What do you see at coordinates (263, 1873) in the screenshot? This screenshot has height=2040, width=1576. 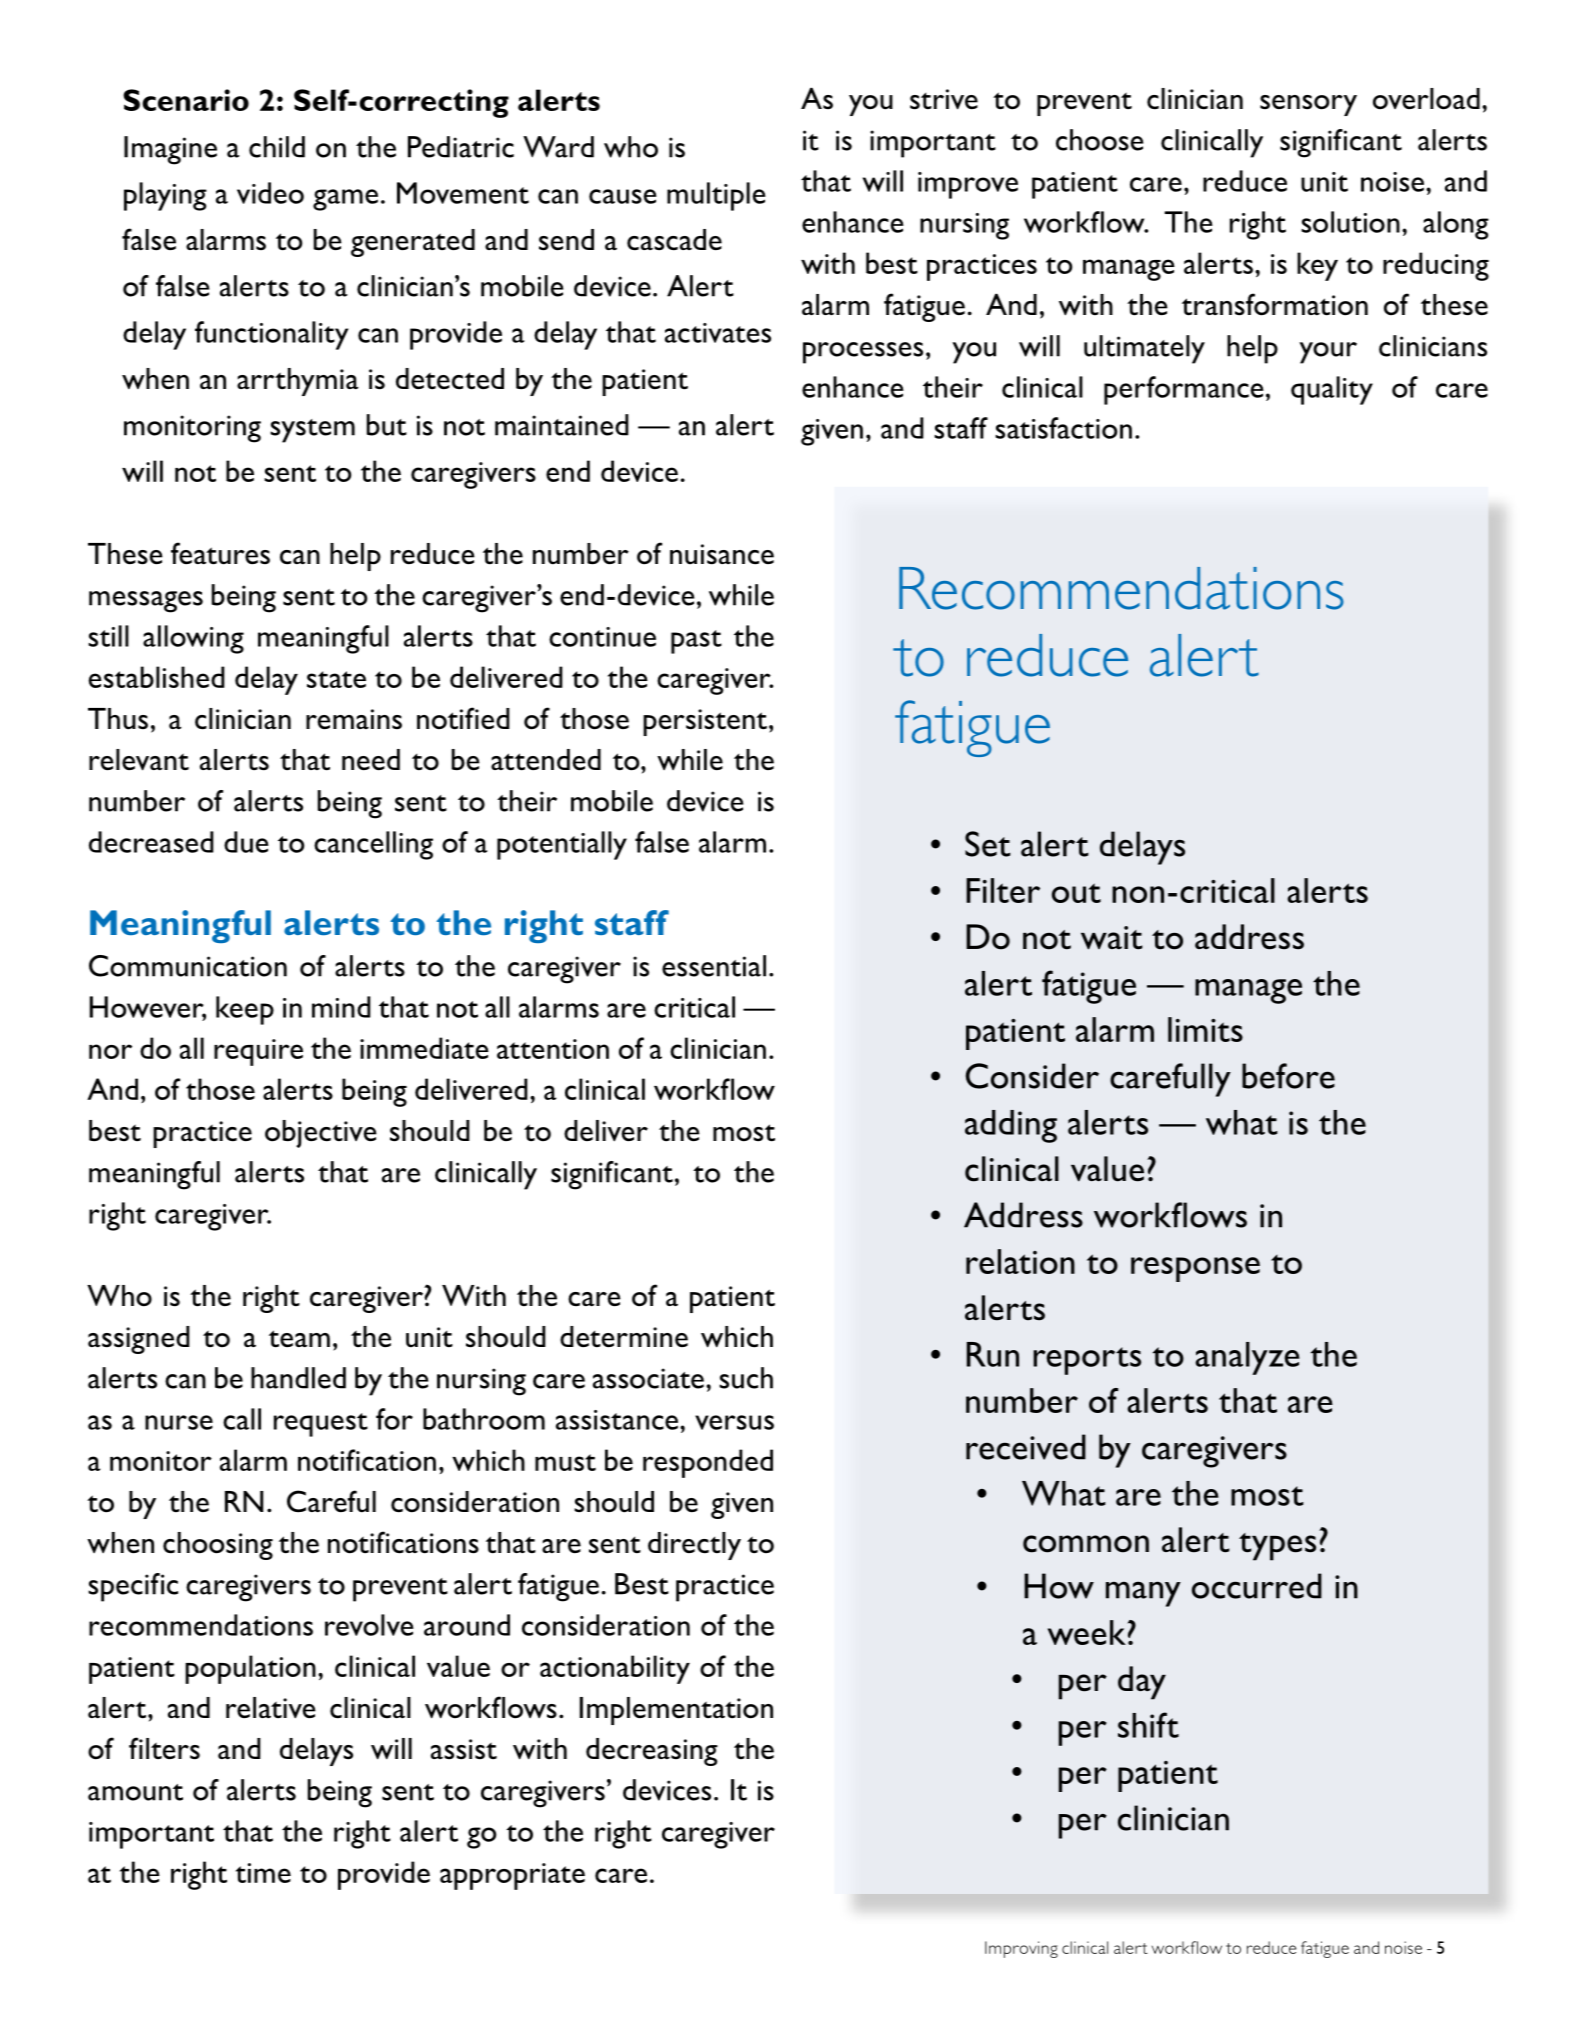 I see `time` at bounding box center [263, 1873].
